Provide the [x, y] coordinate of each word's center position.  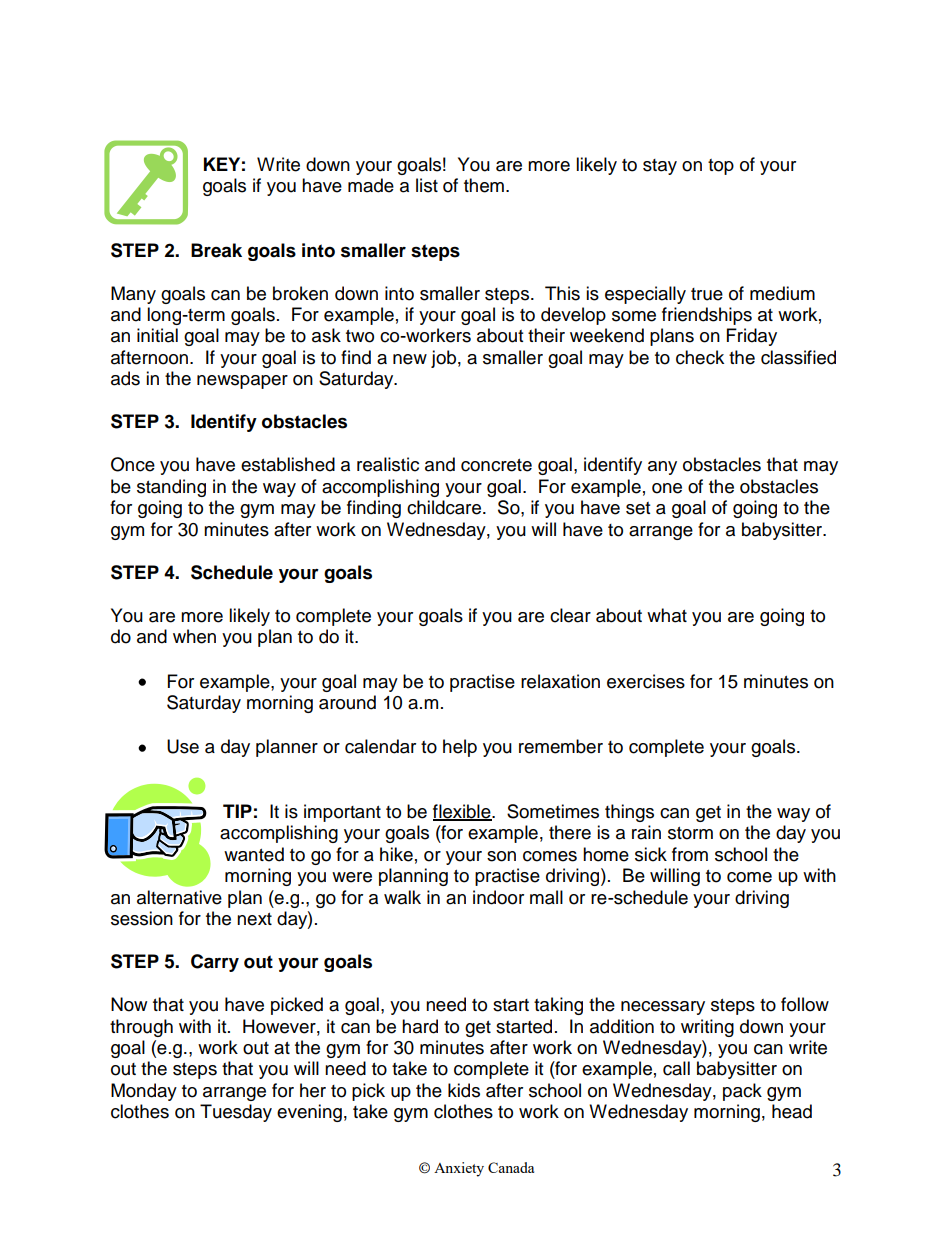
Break [216, 250]
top [721, 167]
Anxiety [459, 1169]
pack [742, 1092]
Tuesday [236, 1113]
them [484, 185]
